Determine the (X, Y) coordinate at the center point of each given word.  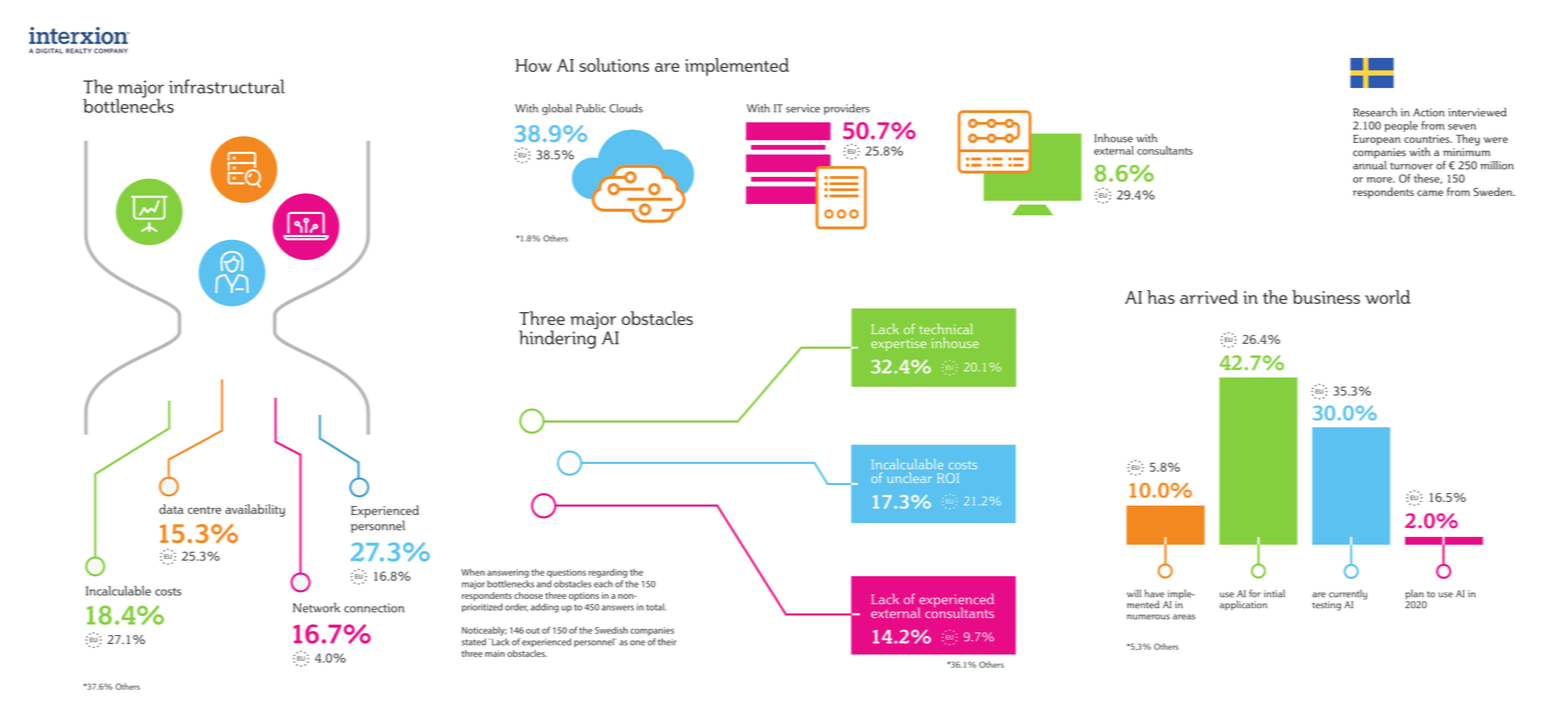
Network (316, 607)
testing (1326, 606)
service (803, 108)
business (1326, 297)
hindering (558, 338)
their (667, 642)
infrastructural (227, 86)
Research (1375, 112)
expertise (898, 344)
